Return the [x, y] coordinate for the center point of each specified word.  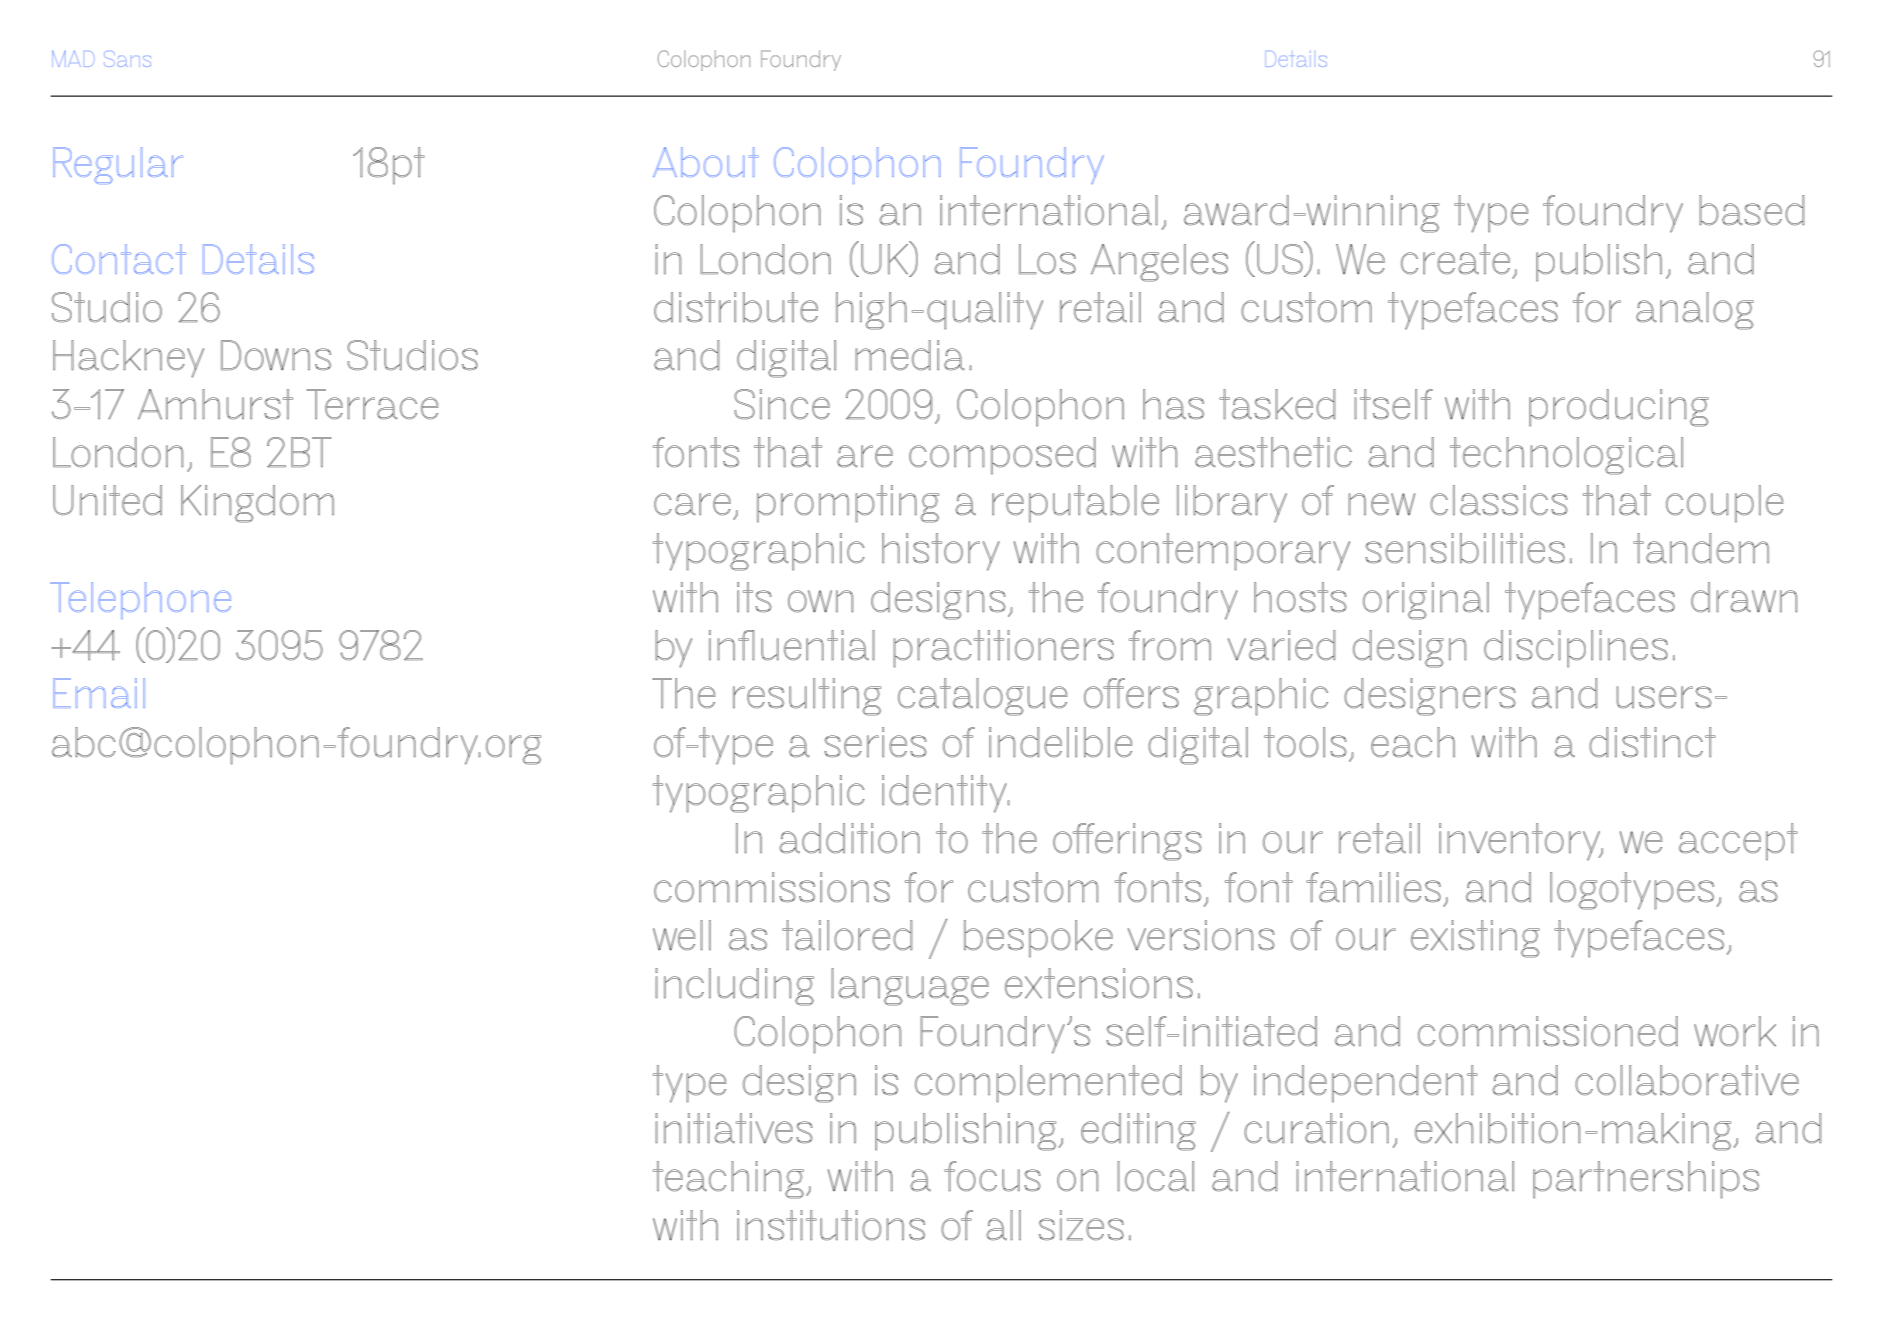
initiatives [734, 1128]
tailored [847, 935]
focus [992, 1176]
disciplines [1576, 649]
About [706, 162]
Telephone [140, 600]
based [1752, 210]
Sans [129, 59]
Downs [276, 355]
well [682, 935]
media [910, 355]
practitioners [1003, 649]
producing [1619, 408]
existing [1475, 939]
